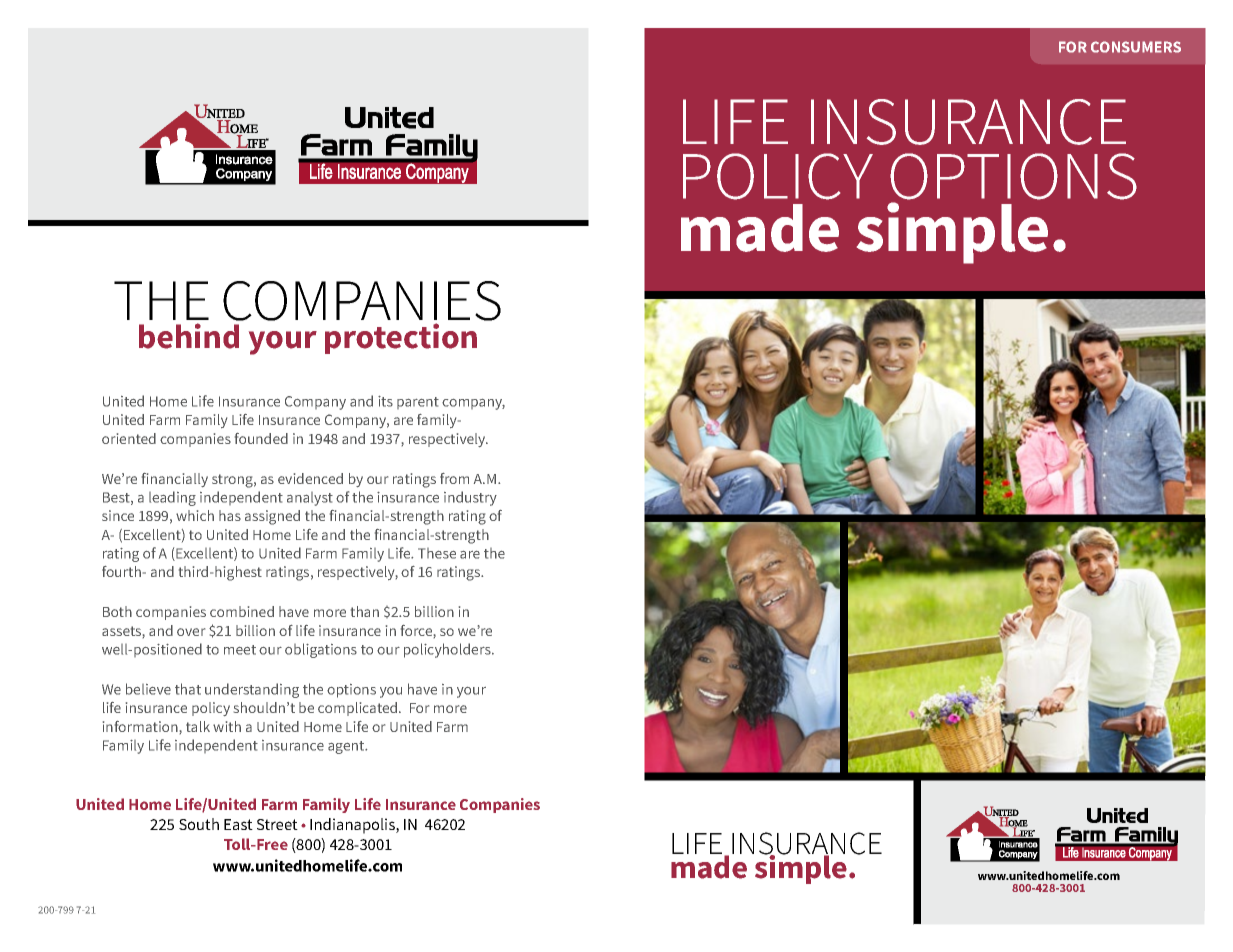 Image resolution: width=1233 pixels, height=952 pixels. What do you see at coordinates (437, 553) in the screenshot?
I see `These` at bounding box center [437, 553].
